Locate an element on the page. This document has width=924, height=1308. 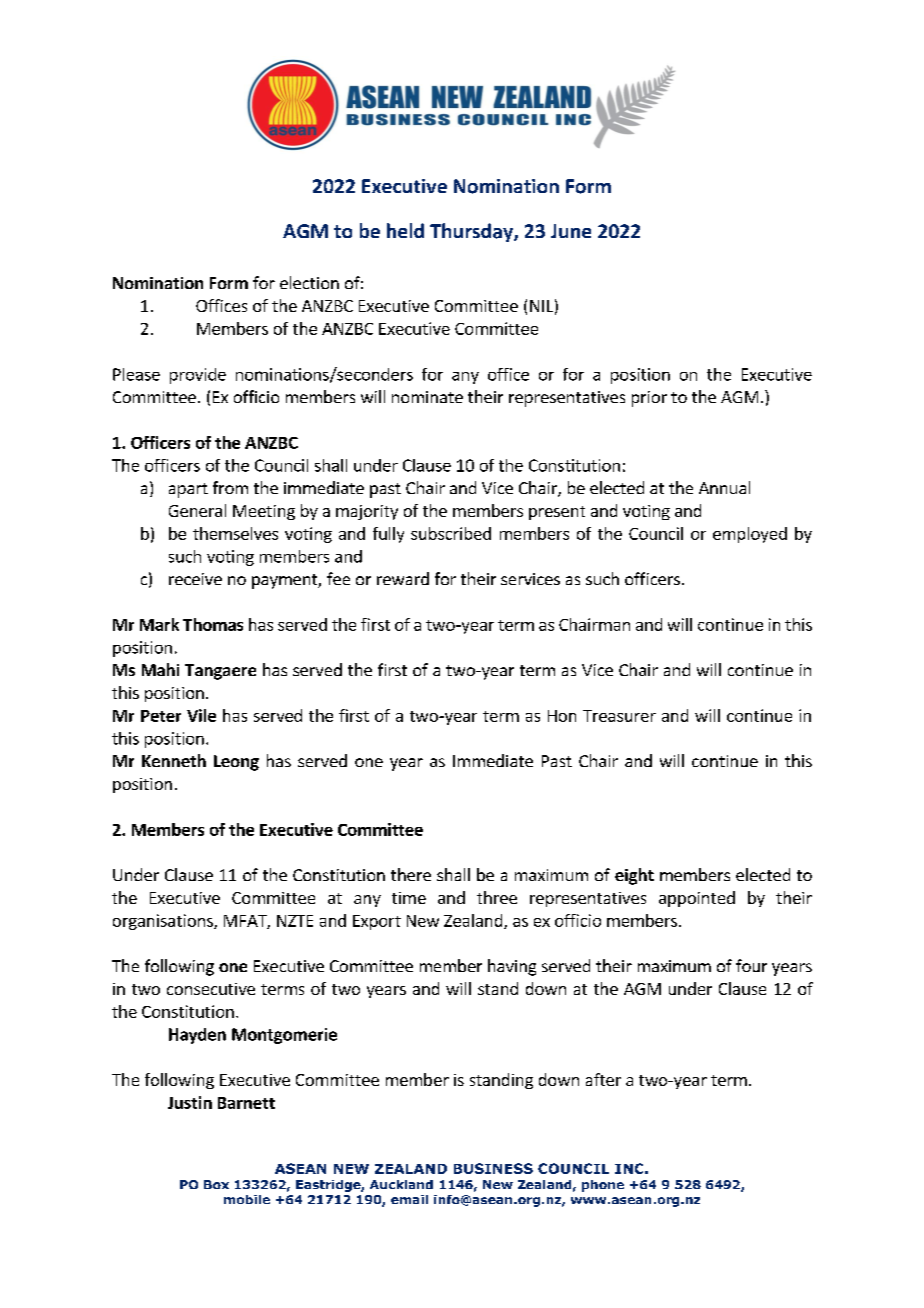
eight is located at coordinates (634, 876).
